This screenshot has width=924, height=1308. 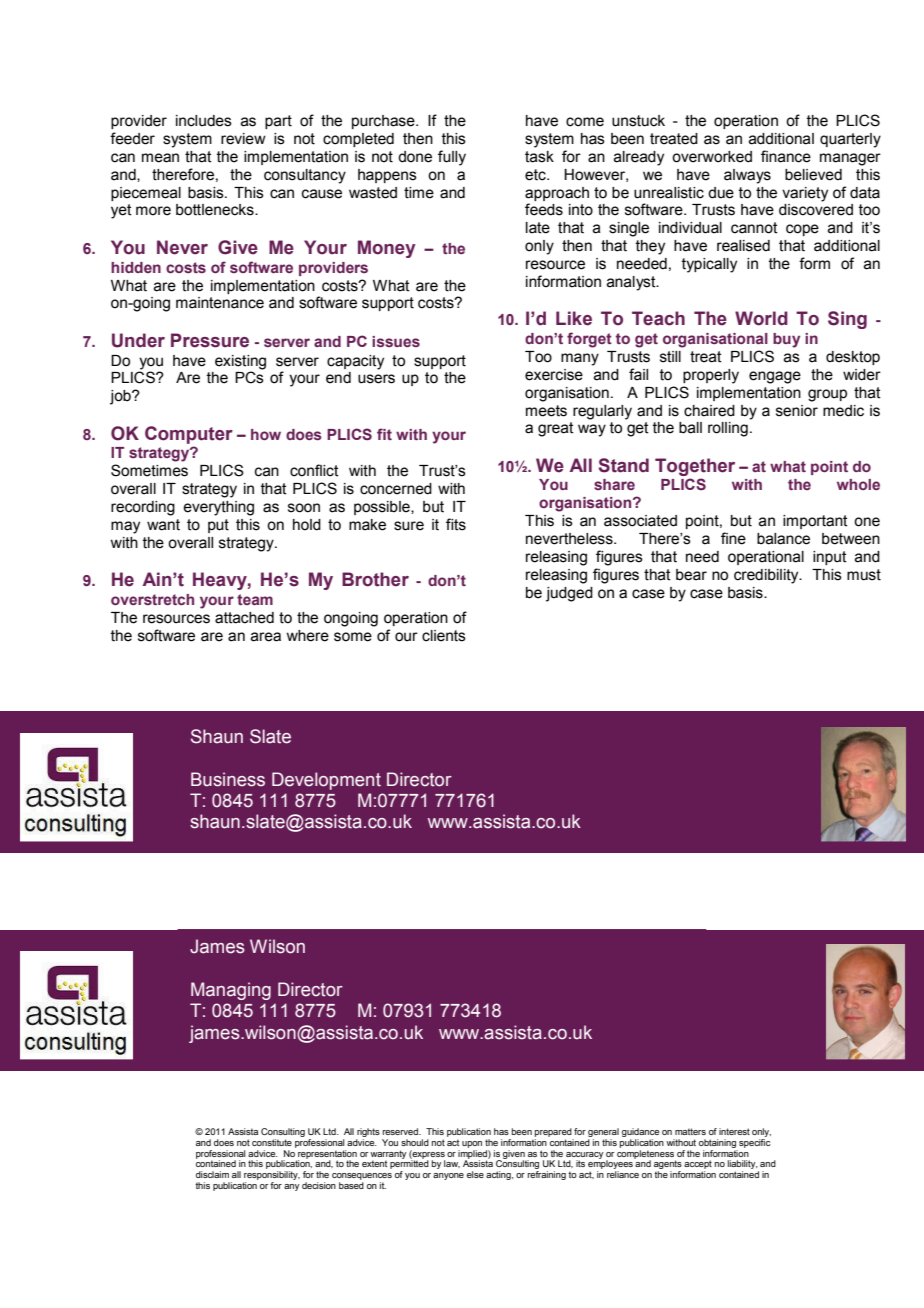 What do you see at coordinates (786, 156) in the screenshot?
I see `finance` at bounding box center [786, 156].
